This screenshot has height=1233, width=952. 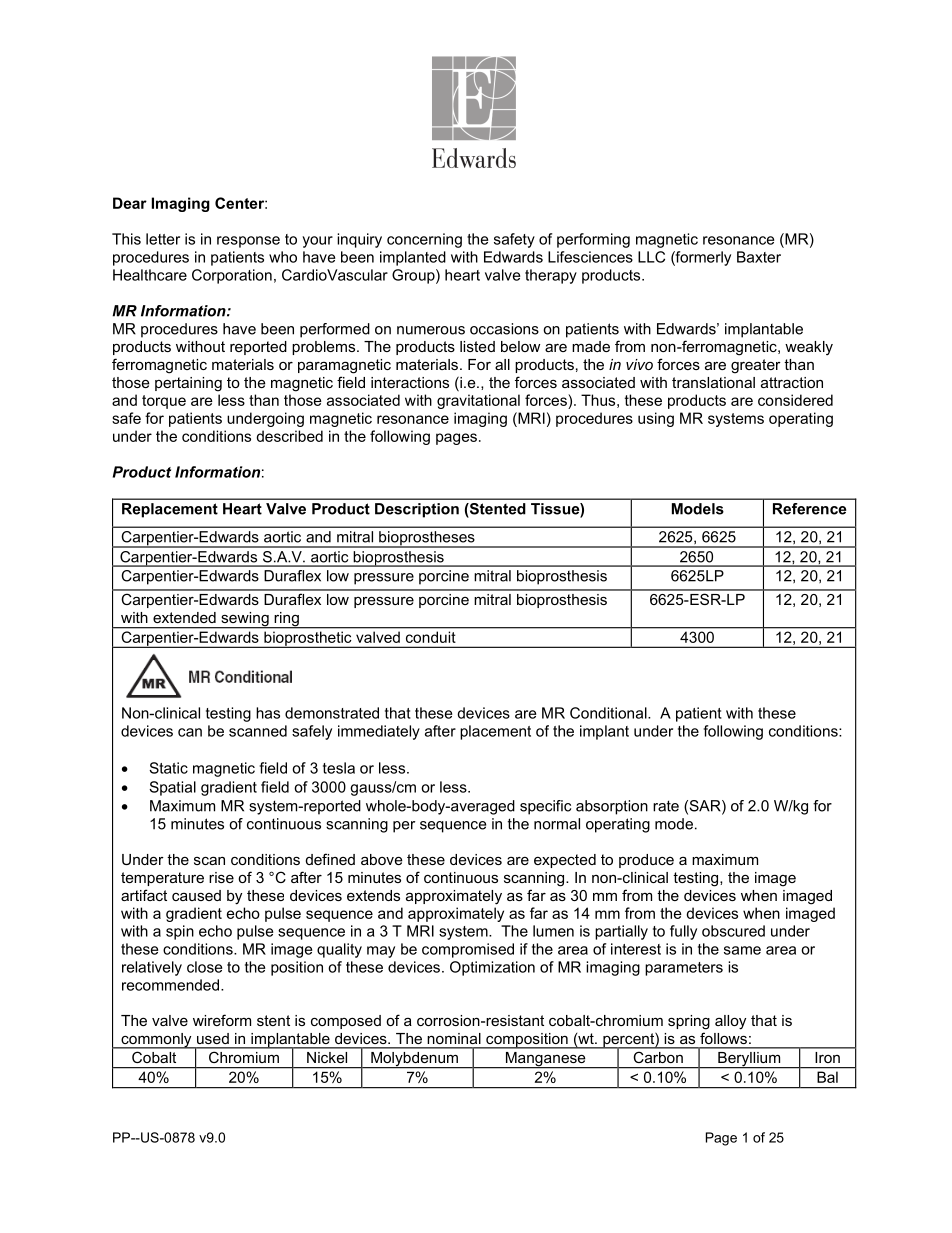 I want to click on response, so click(x=248, y=242).
